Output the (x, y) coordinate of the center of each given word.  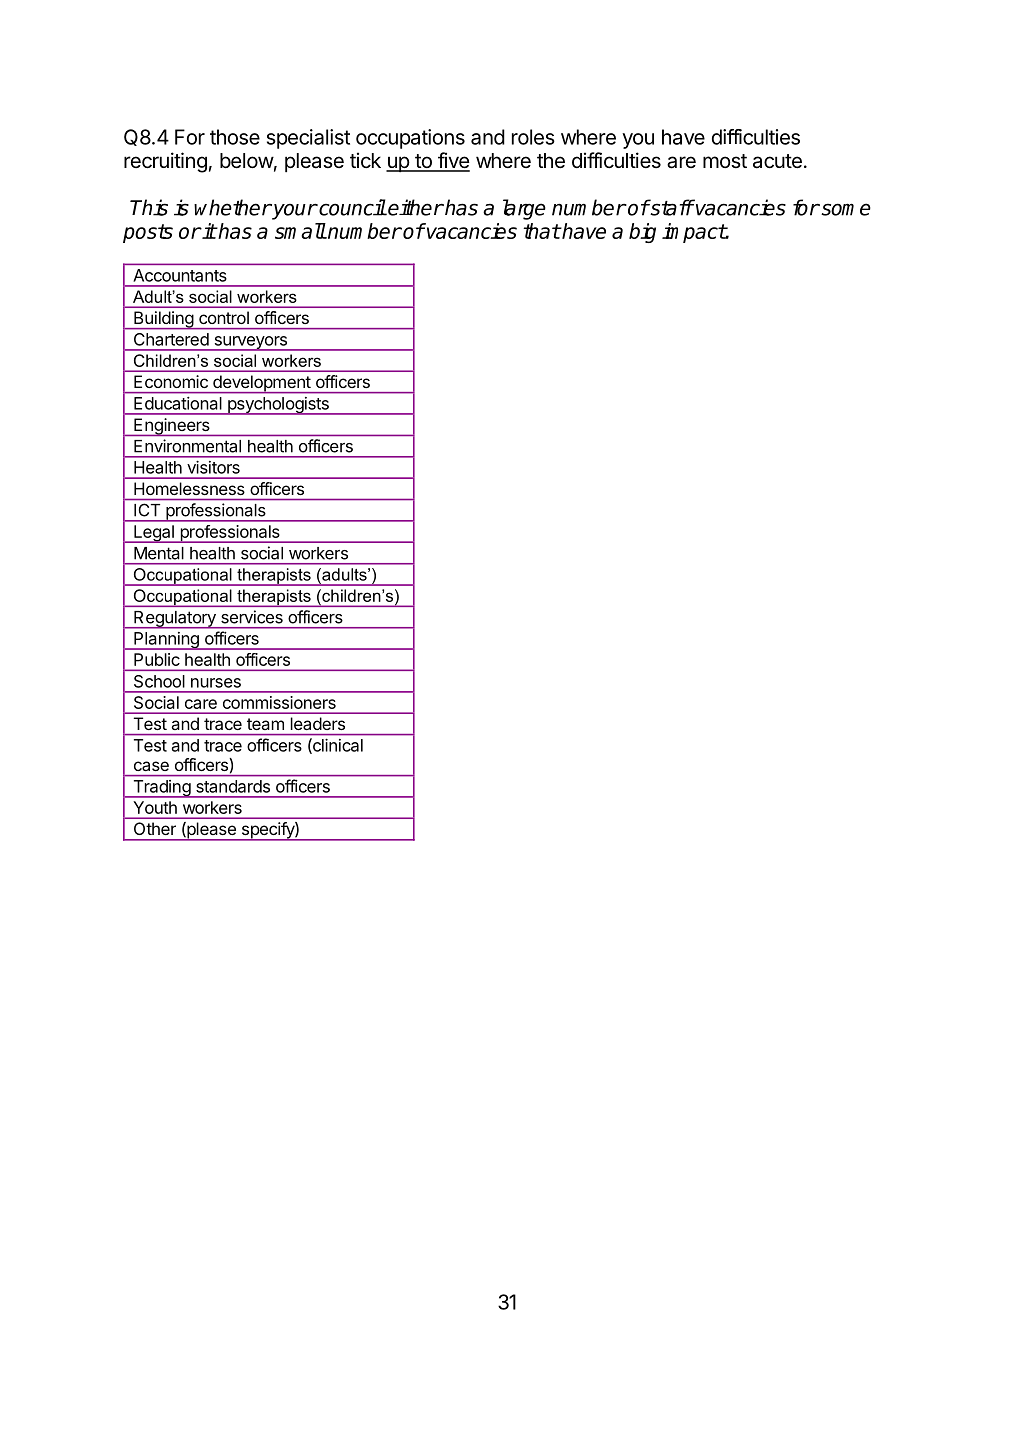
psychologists (278, 406)
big (642, 233)
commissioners (279, 702)
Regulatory (175, 620)
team (265, 724)
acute (777, 161)
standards (233, 786)
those (235, 137)
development (261, 384)
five (452, 161)
